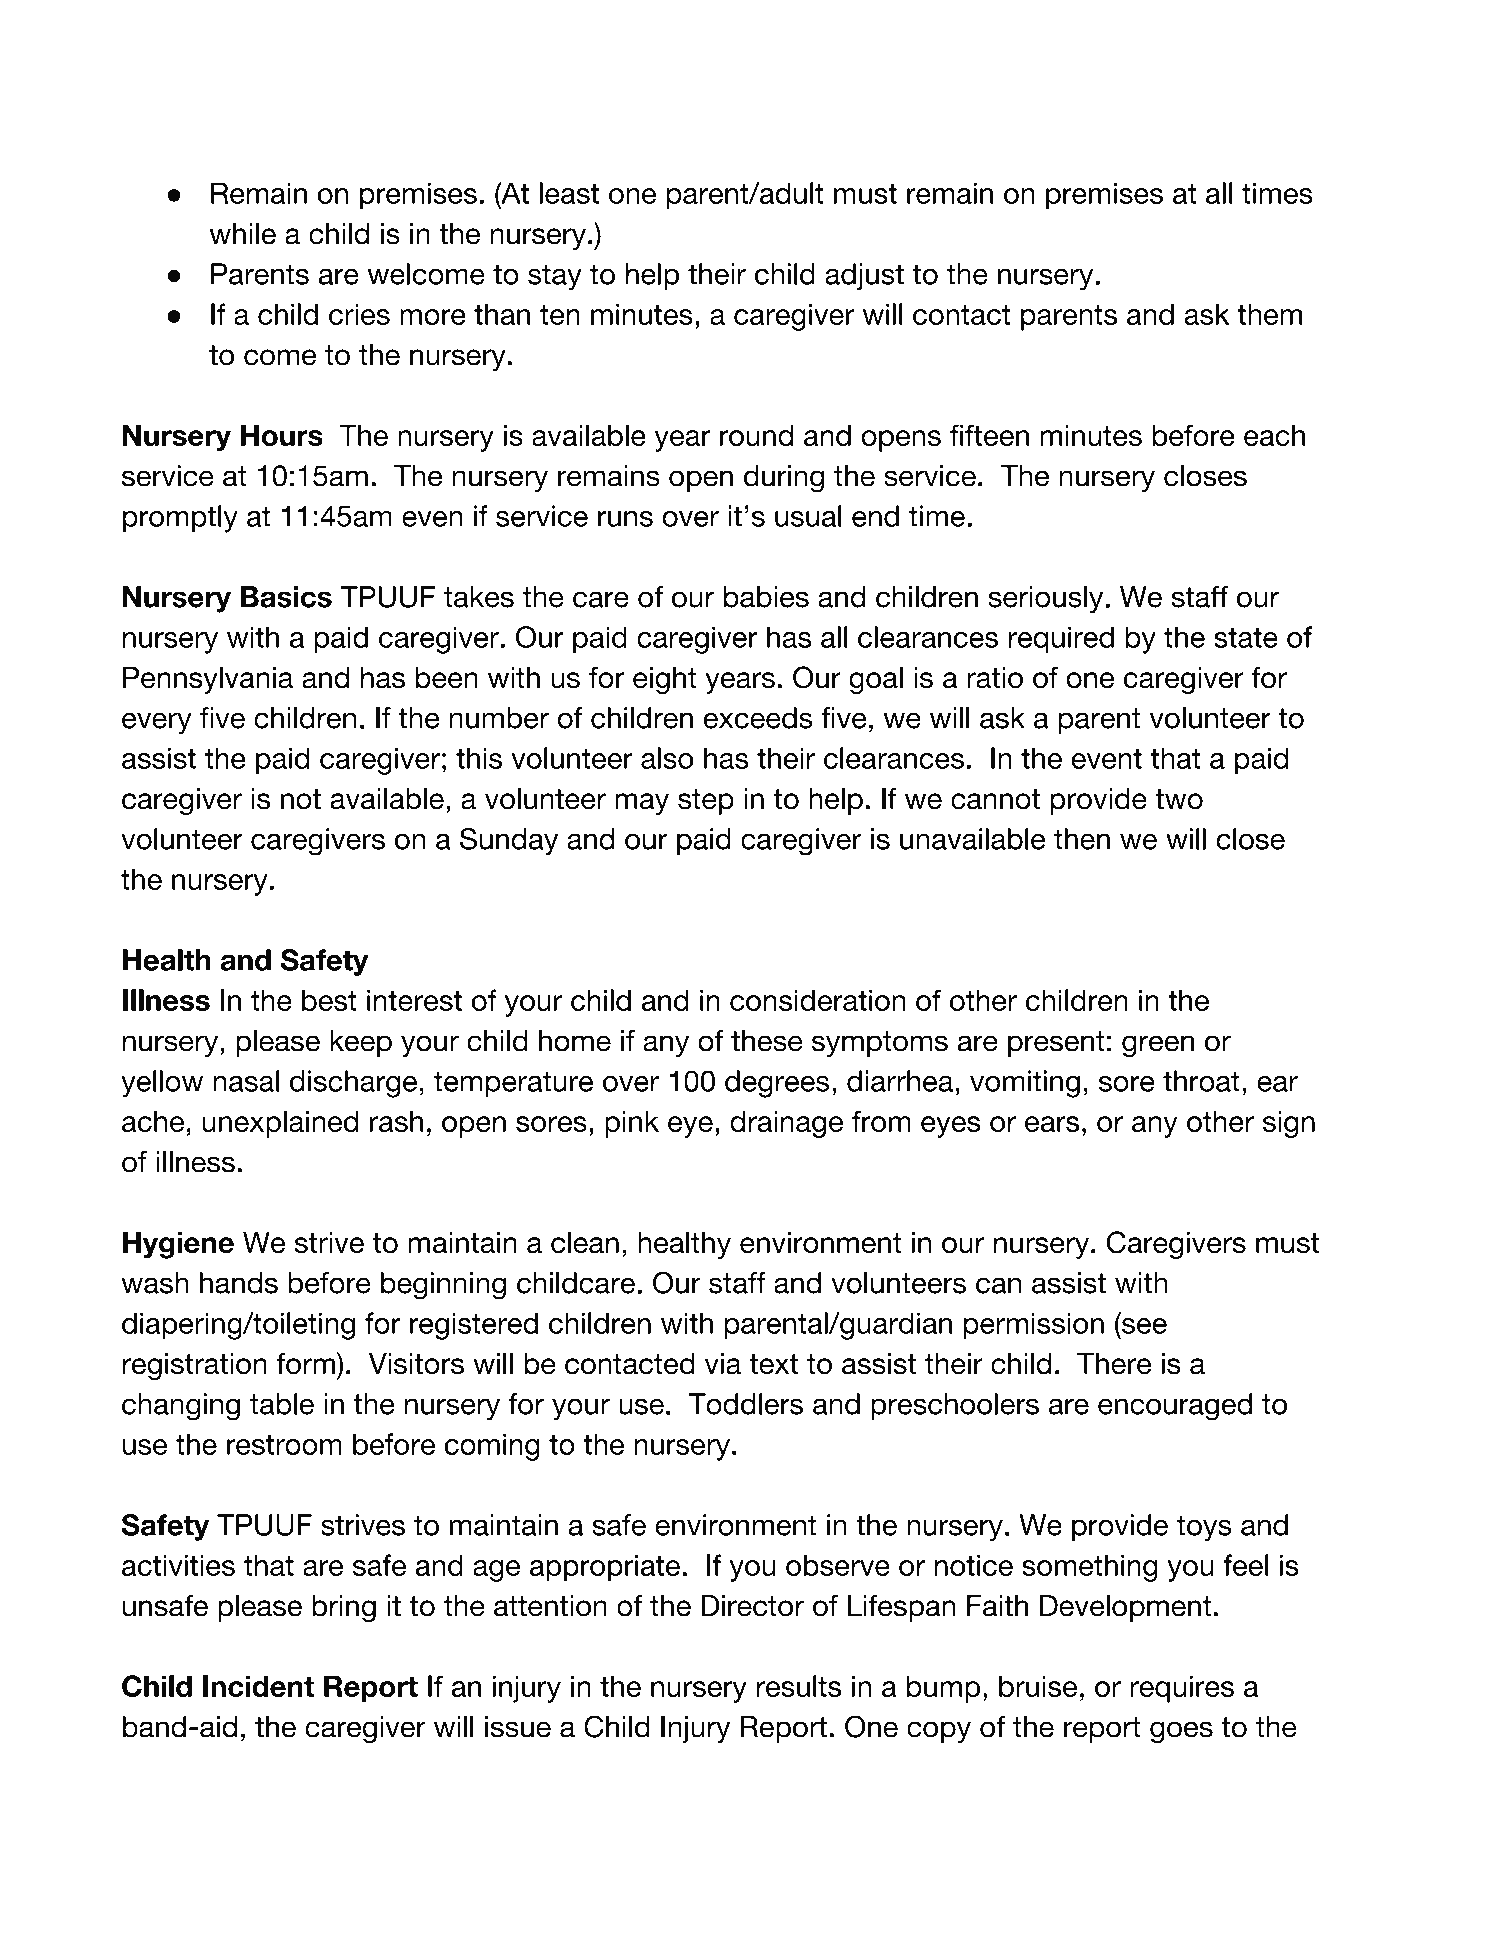 This screenshot has height=1937, width=1497. Describe the element at coordinates (1045, 600) in the screenshot. I see `seriously` at that location.
